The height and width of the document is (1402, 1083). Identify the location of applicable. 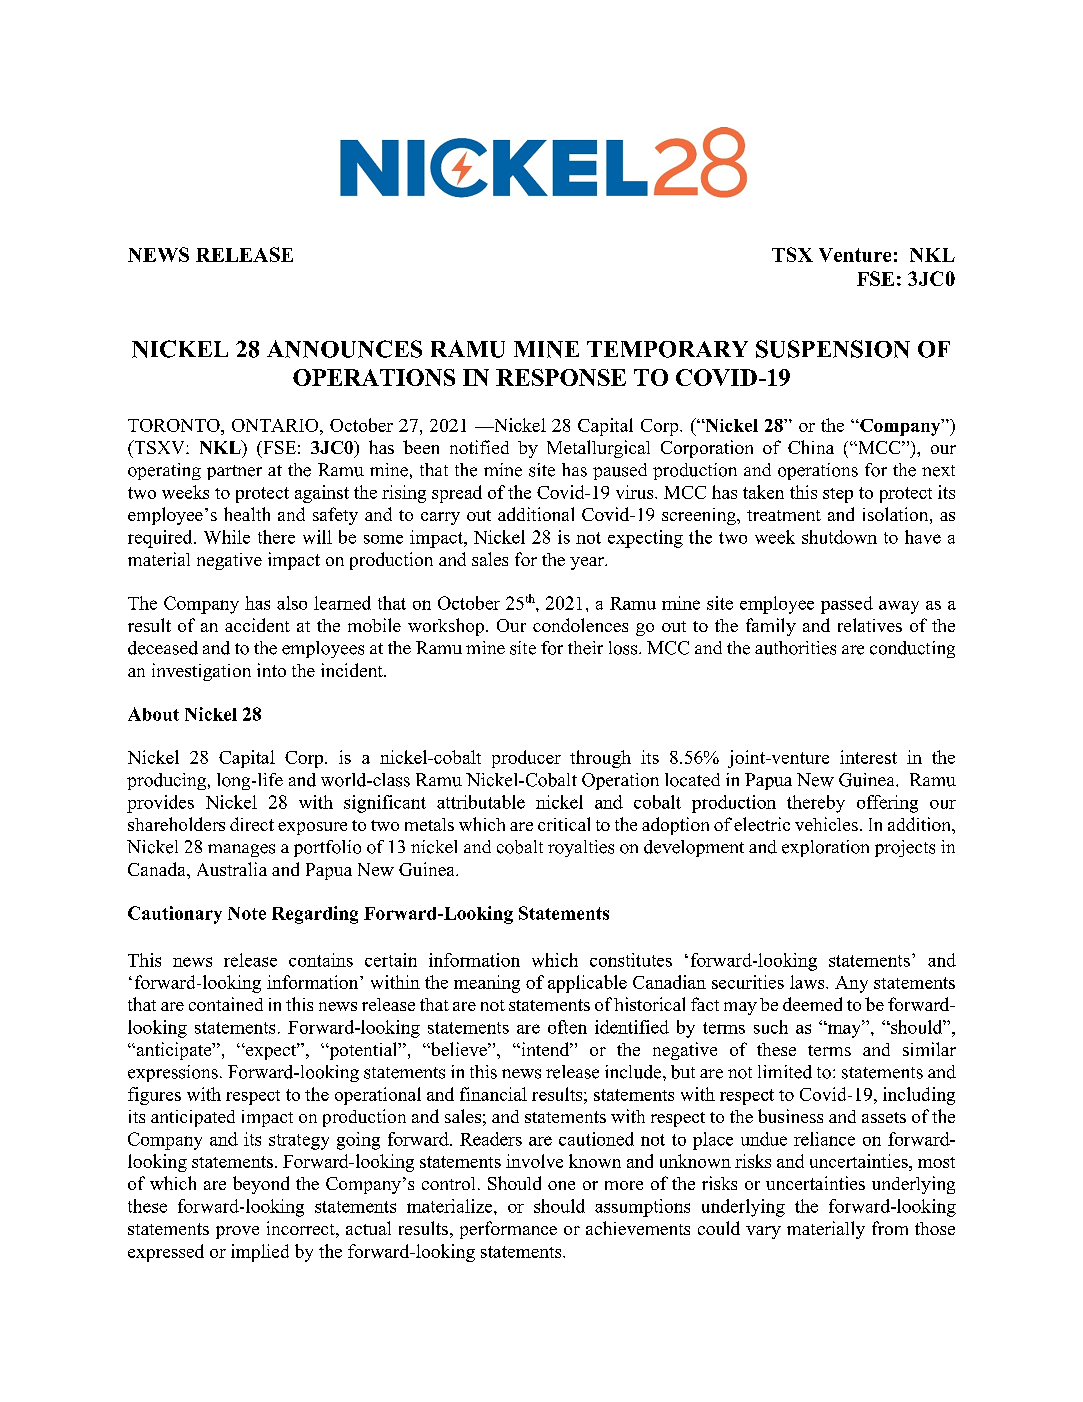
(587, 984).
